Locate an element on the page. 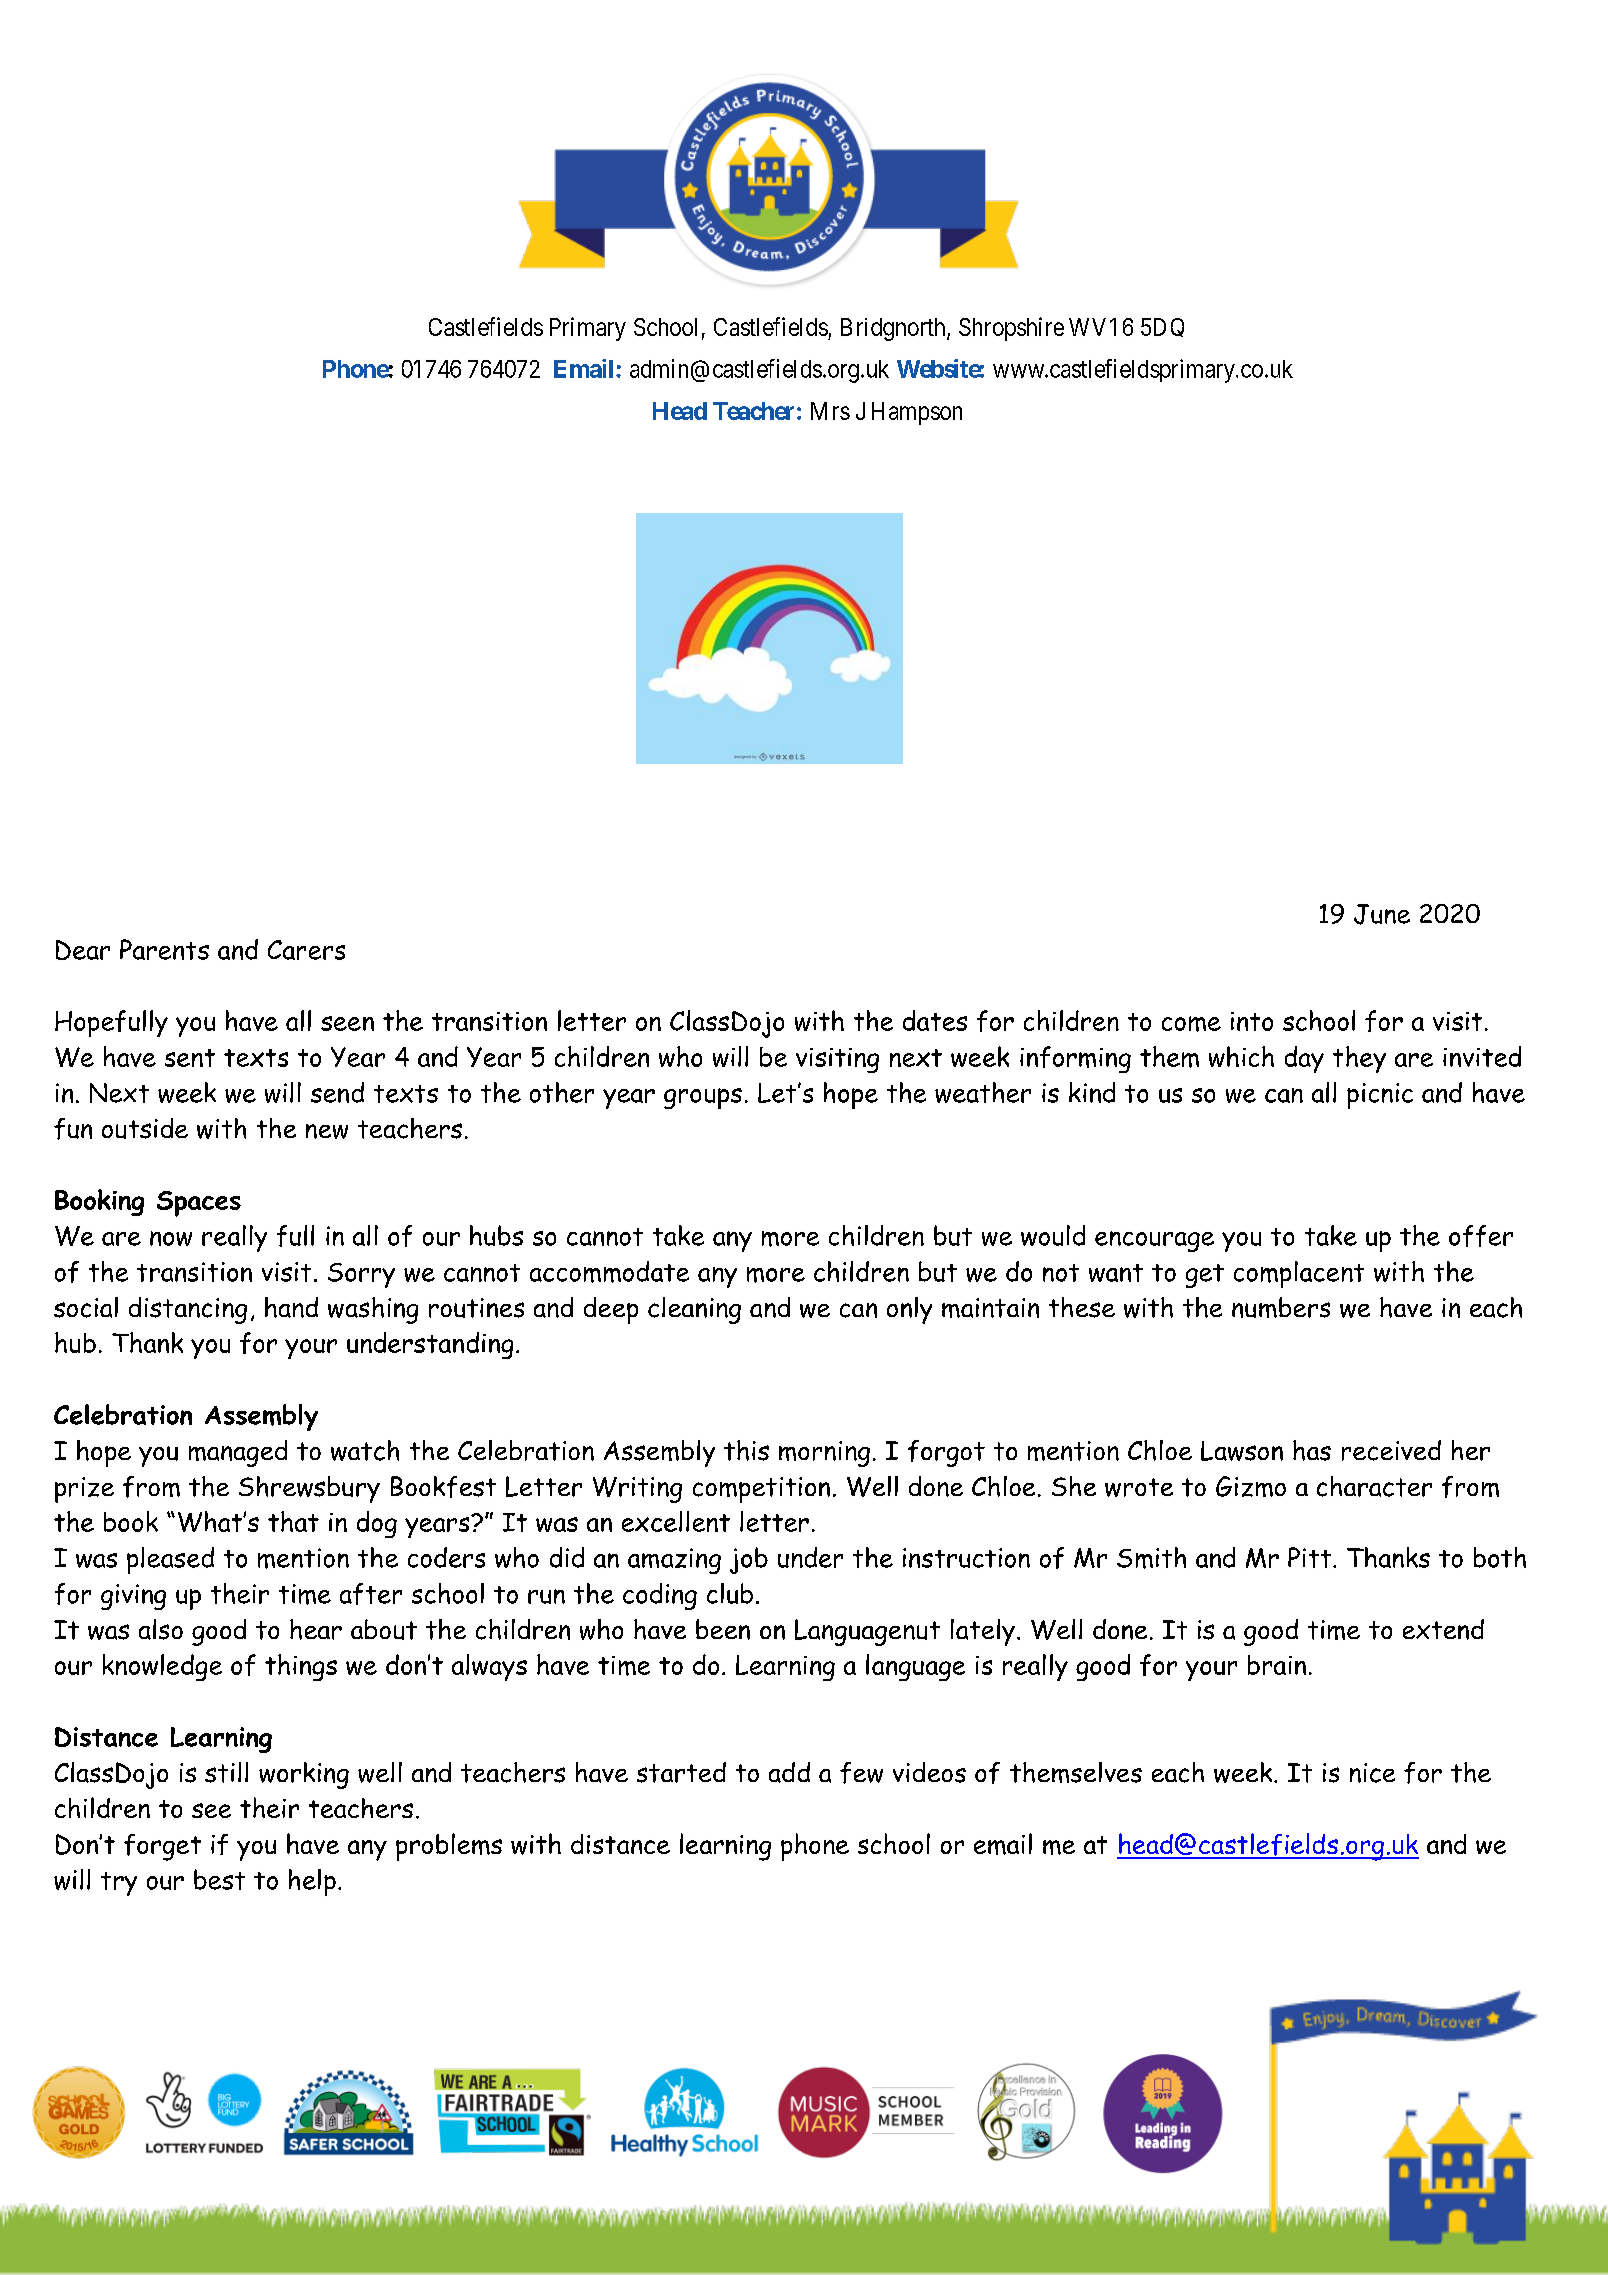 The height and width of the document is (2275, 1608). hand is located at coordinates (291, 1307).
